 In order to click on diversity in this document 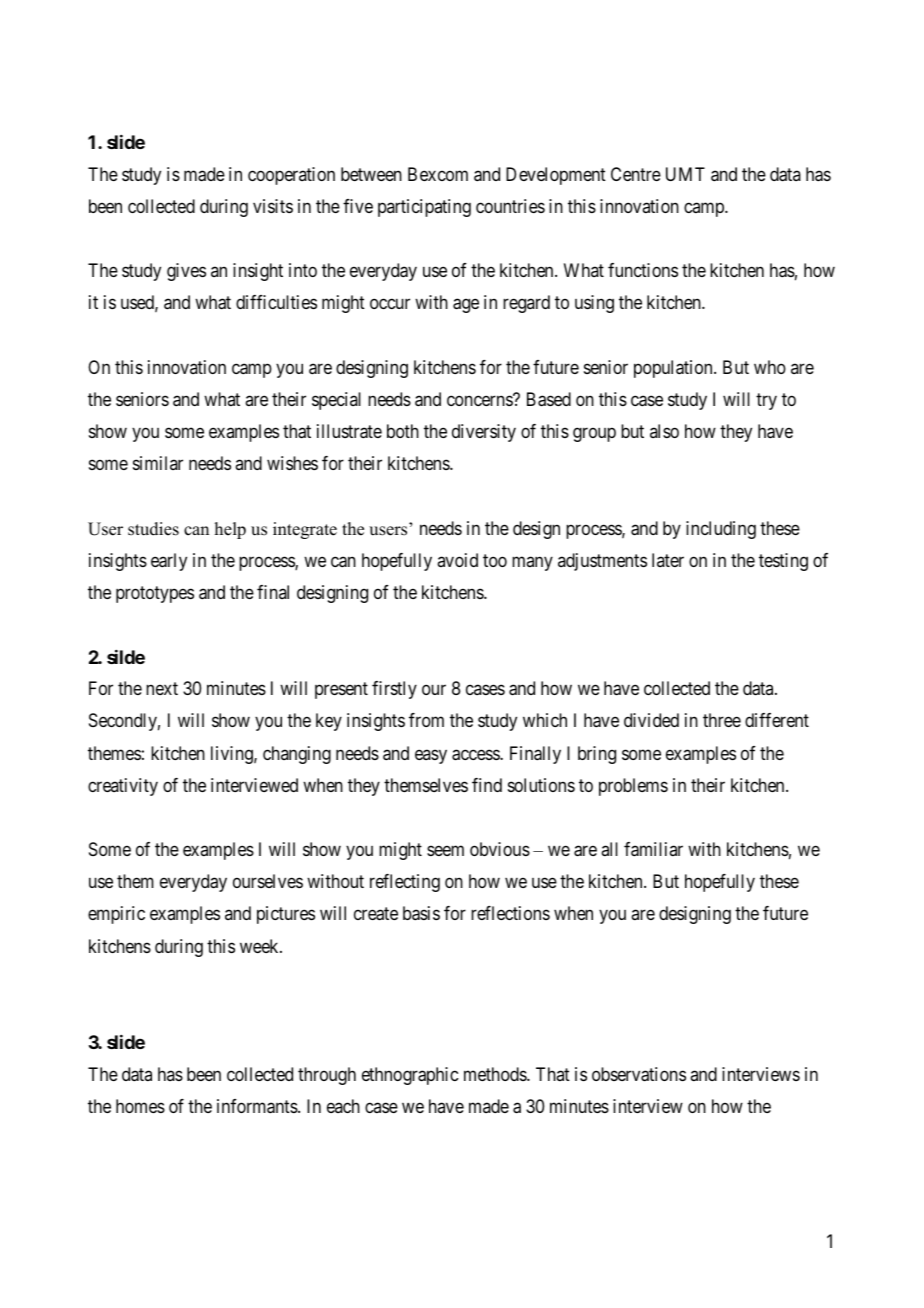, I will do `click(484, 433)`.
